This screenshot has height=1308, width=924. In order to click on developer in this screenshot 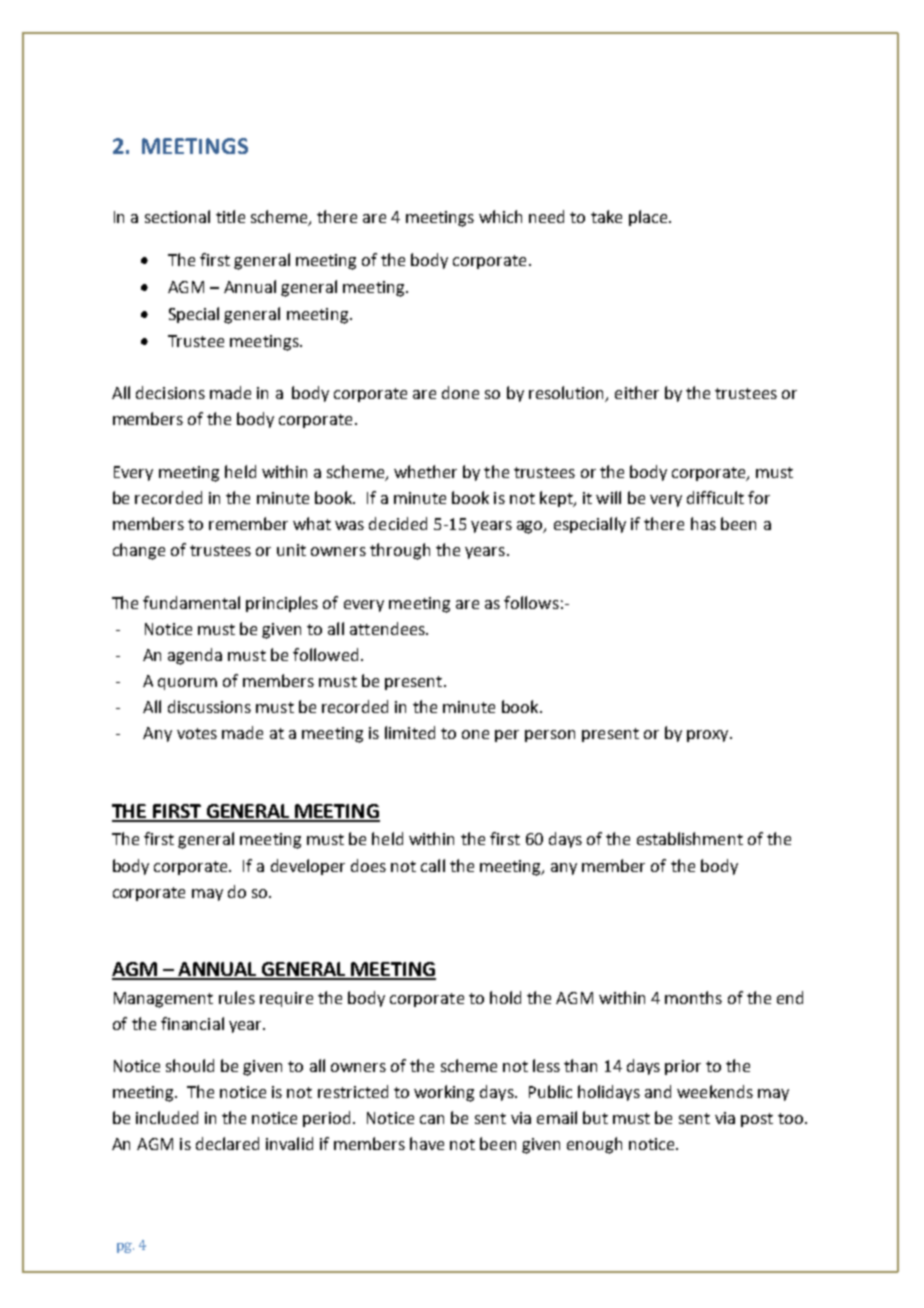, I will do `click(308, 867)`.
